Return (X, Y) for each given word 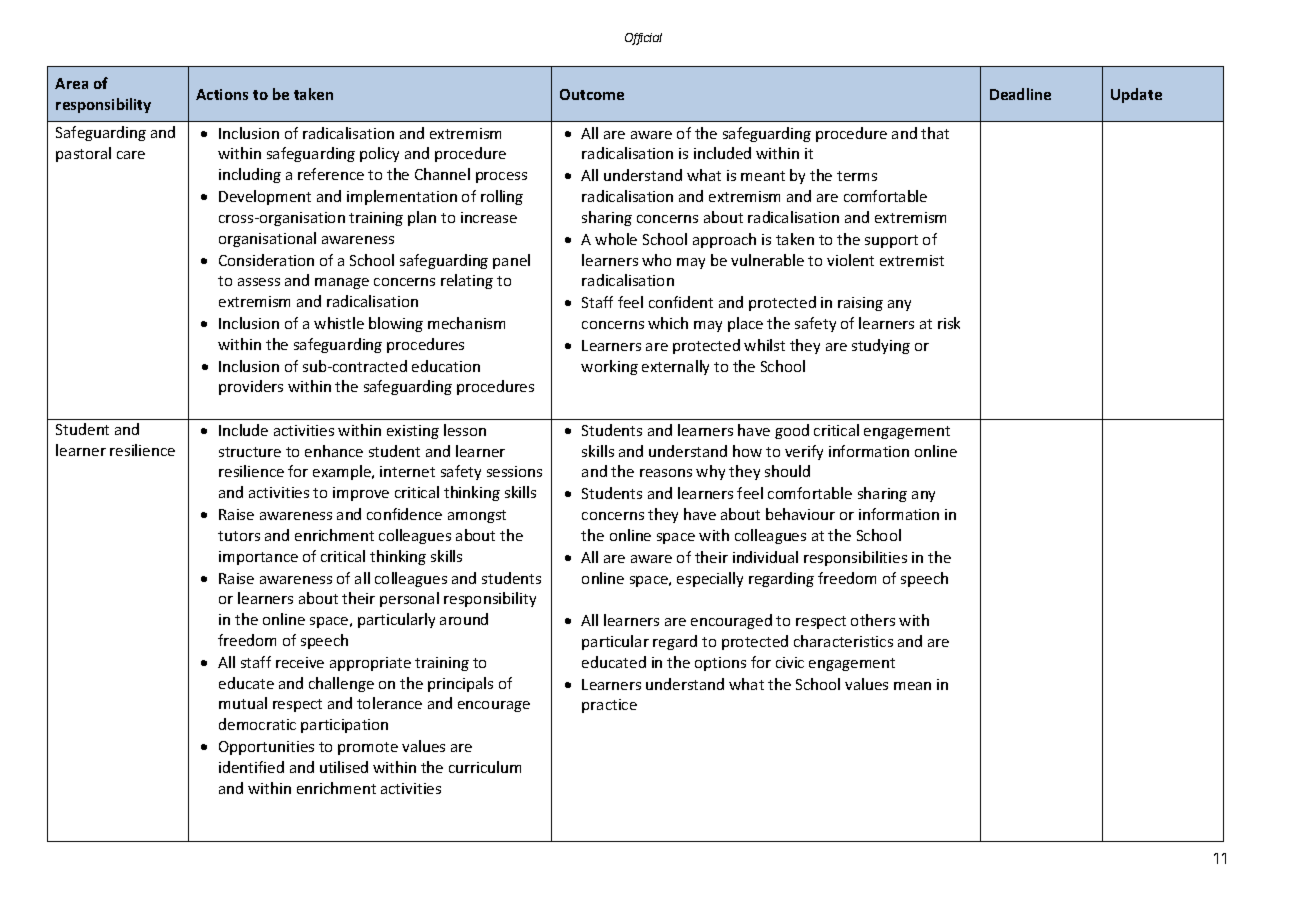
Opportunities (266, 748)
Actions (222, 94)
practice (609, 706)
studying (881, 346)
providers (251, 387)
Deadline (1020, 94)
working (609, 367)
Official (643, 39)
